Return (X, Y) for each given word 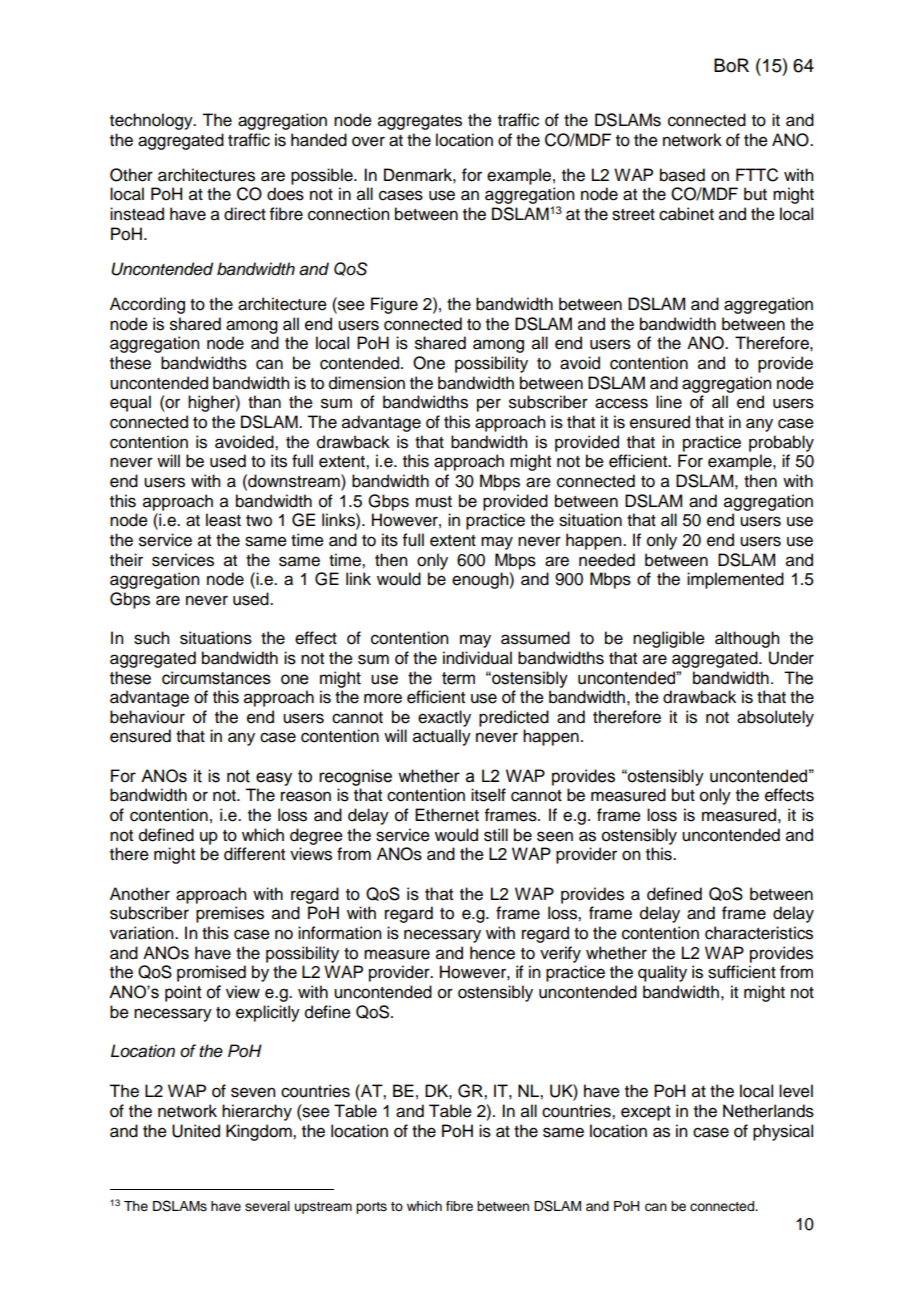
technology (152, 121)
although (747, 639)
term (458, 678)
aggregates (420, 122)
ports (371, 1208)
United (196, 1131)
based (682, 175)
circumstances (216, 678)
